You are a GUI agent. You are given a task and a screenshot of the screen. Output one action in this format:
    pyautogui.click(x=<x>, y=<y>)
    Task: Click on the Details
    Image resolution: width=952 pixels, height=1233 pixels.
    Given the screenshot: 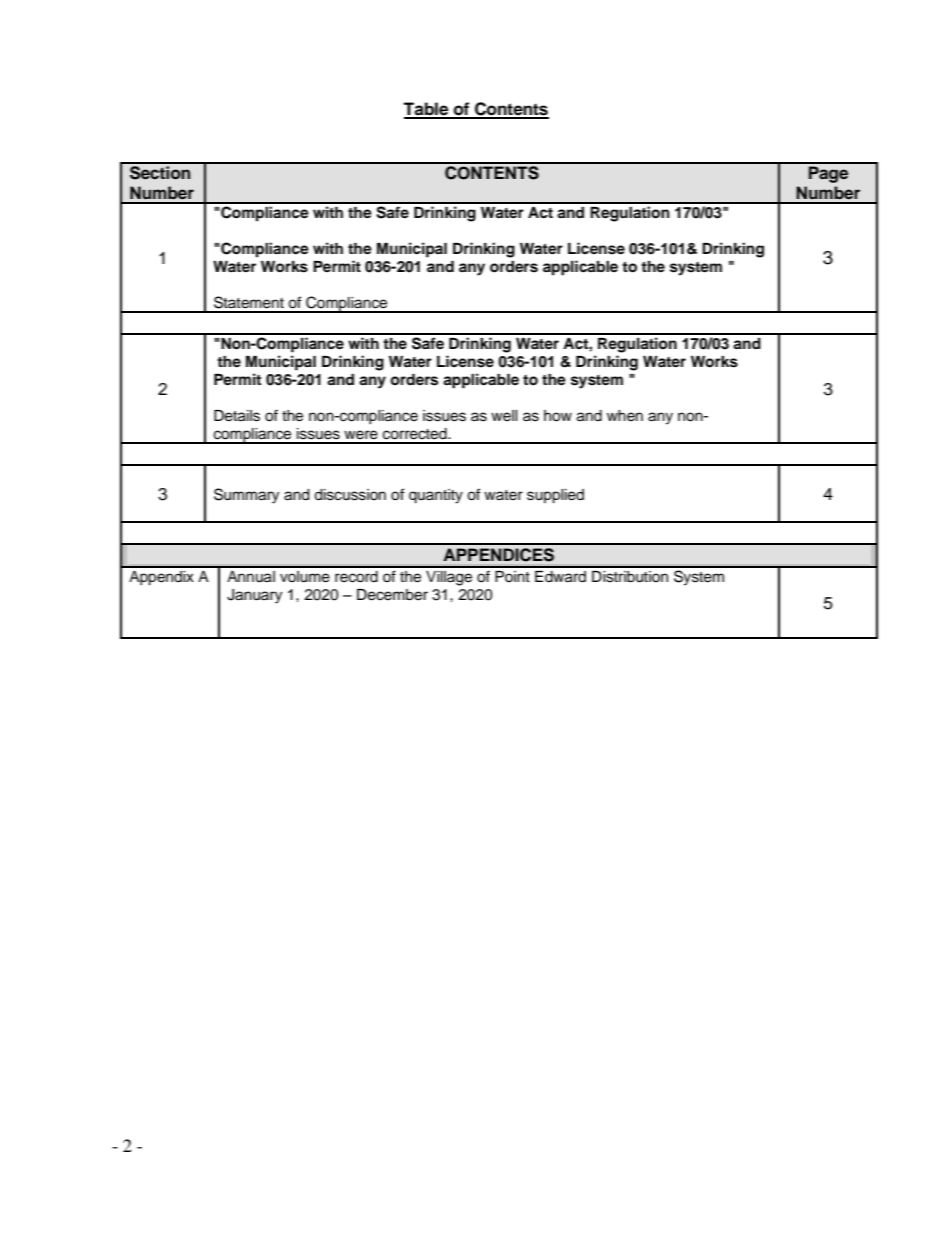 What is the action you would take?
    pyautogui.click(x=237, y=416)
